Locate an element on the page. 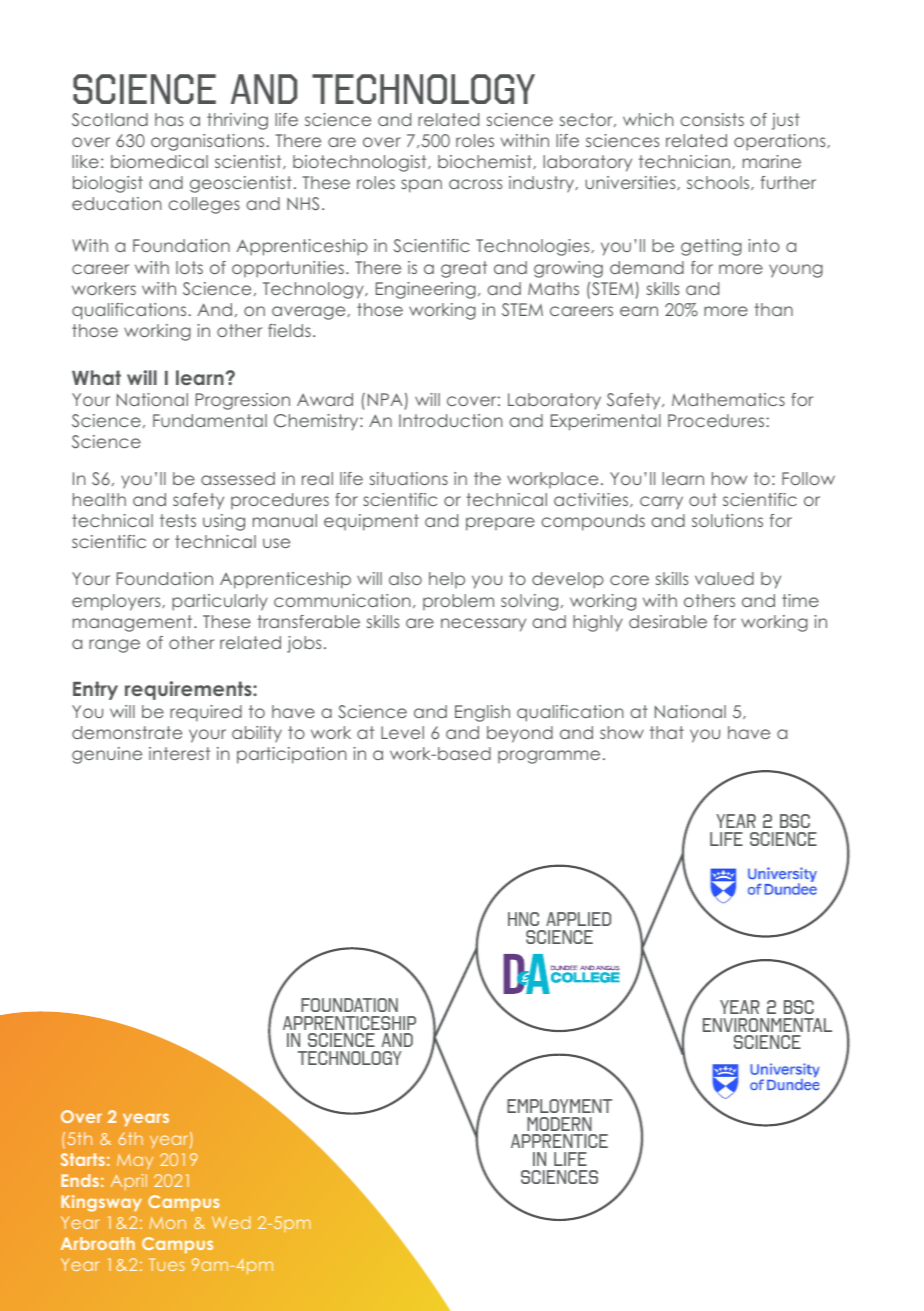  EMPLOYMENT is located at coordinates (559, 1106).
